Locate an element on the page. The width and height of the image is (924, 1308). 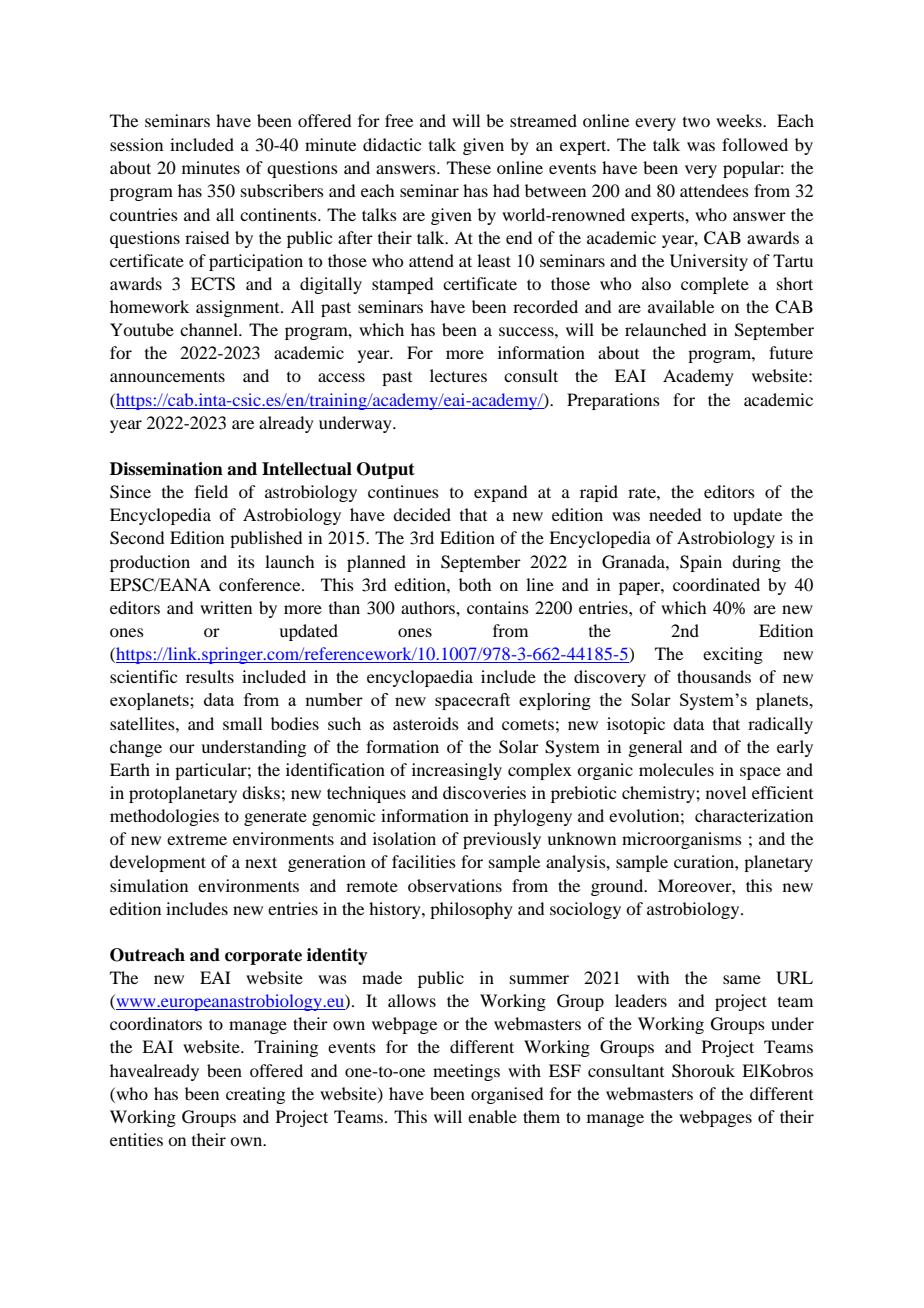
These is located at coordinates (469, 167).
